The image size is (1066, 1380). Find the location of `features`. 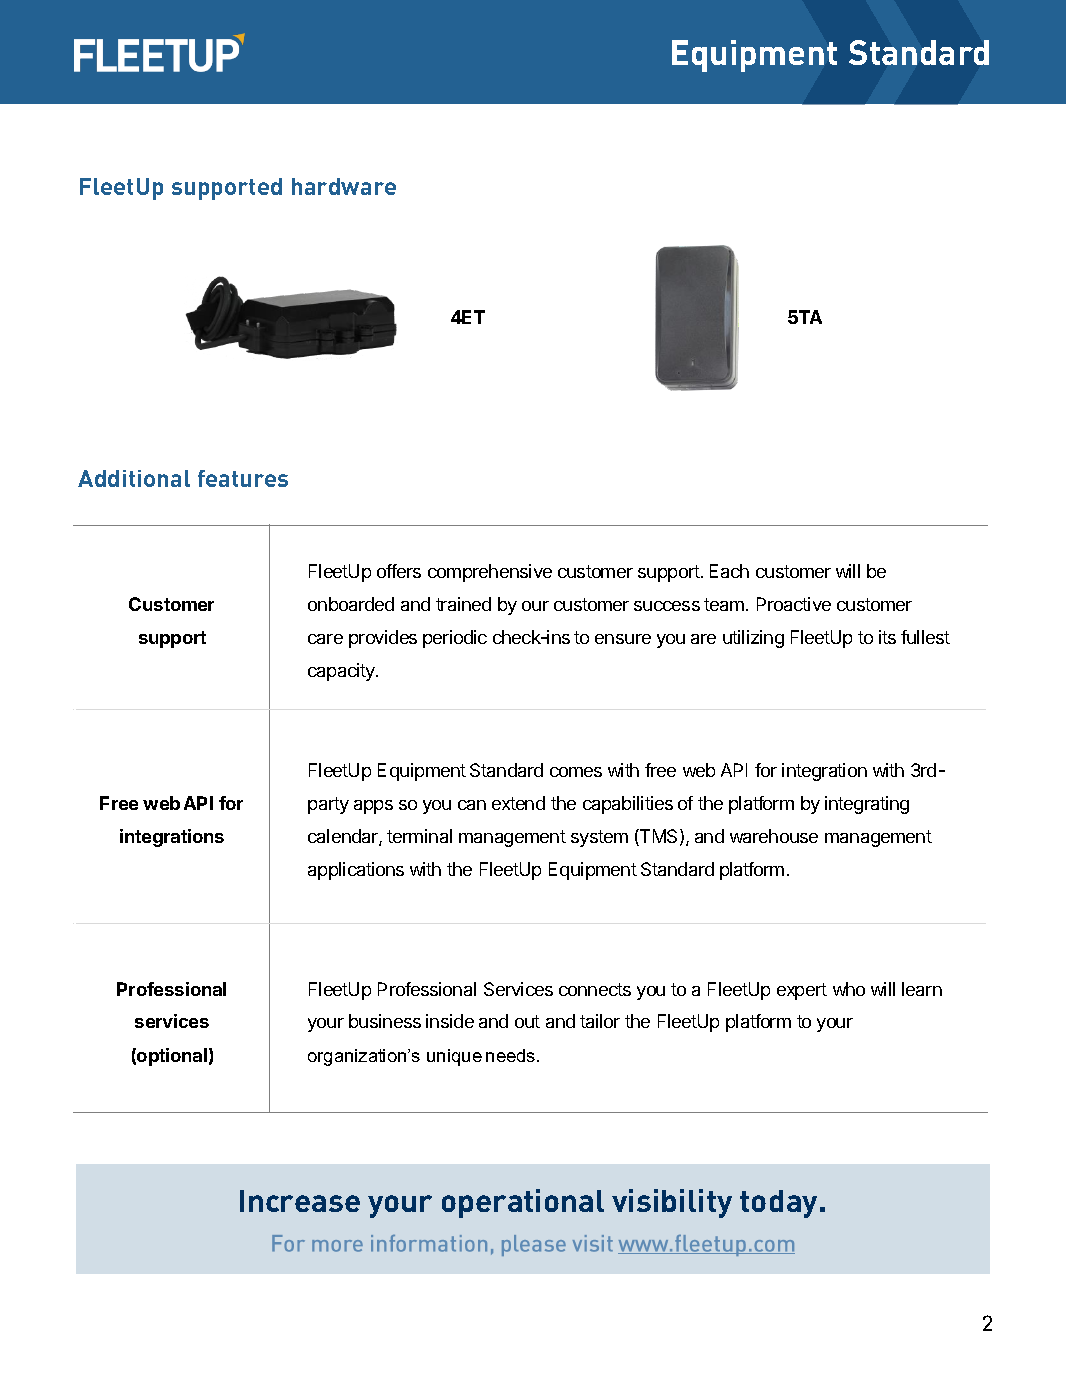

features is located at coordinates (243, 478).
